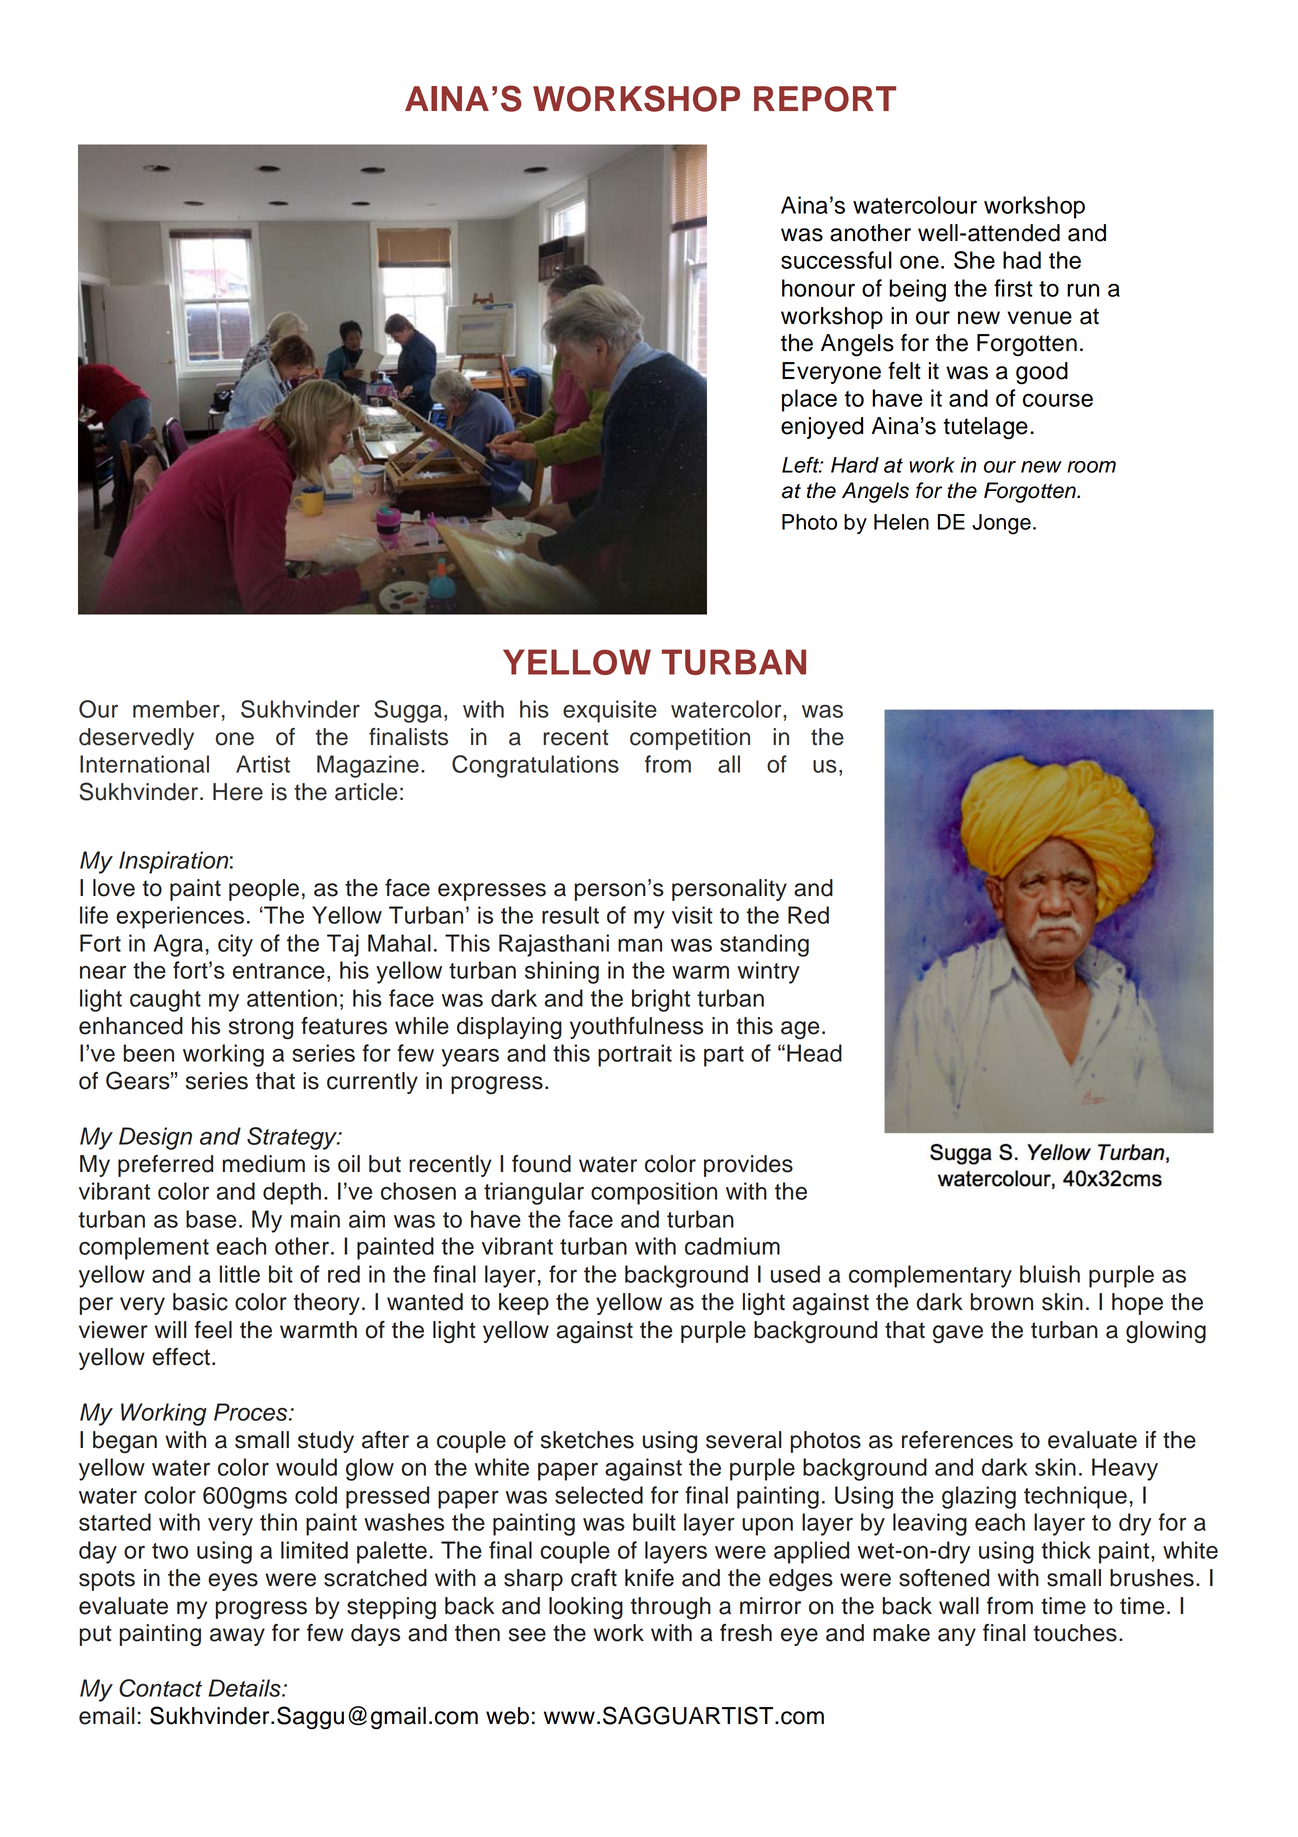  What do you see at coordinates (180, 917) in the page?
I see `experiences` at bounding box center [180, 917].
